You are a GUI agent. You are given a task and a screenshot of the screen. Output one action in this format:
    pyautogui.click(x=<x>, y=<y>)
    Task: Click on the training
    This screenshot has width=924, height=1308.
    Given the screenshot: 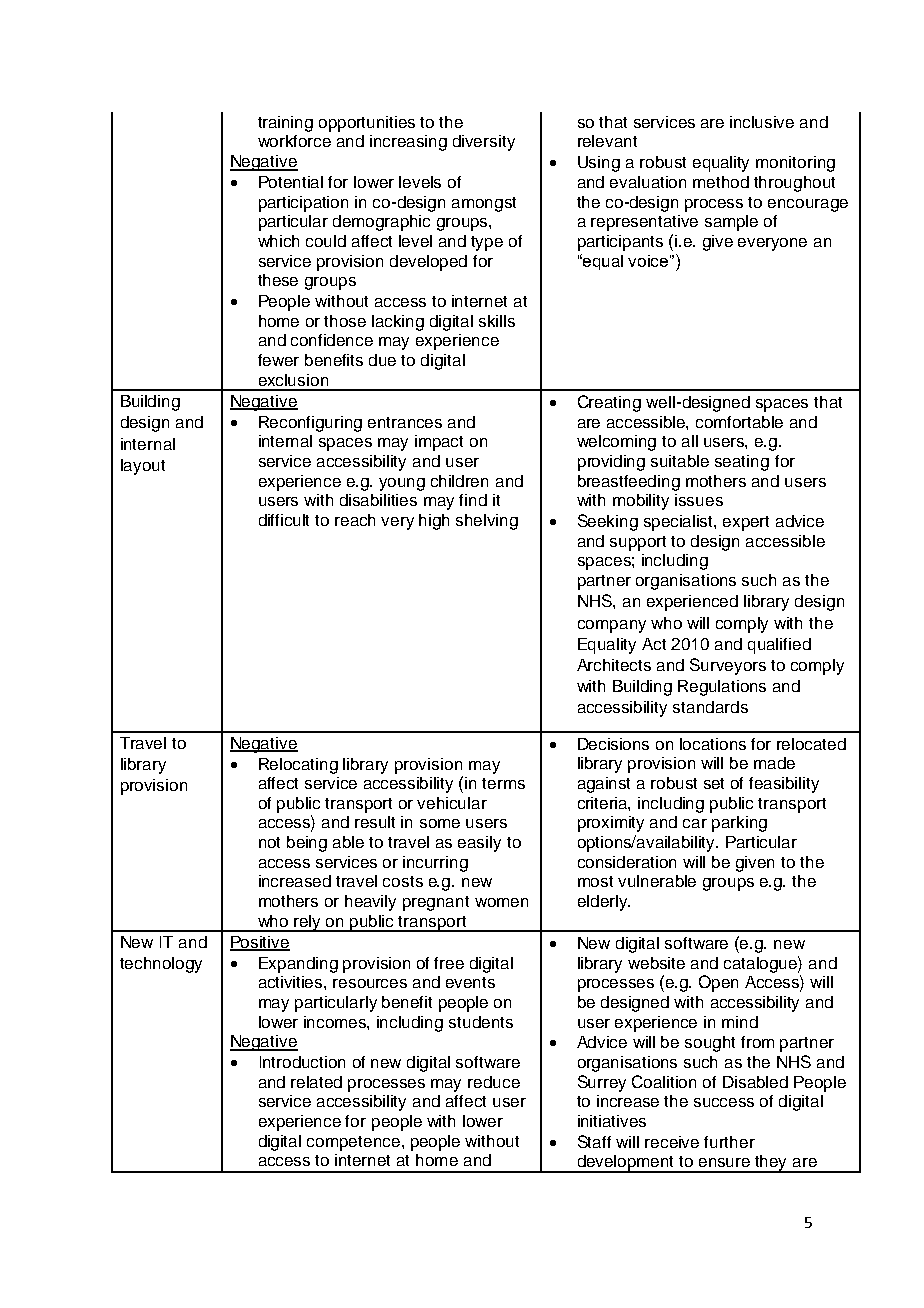 What is the action you would take?
    pyautogui.click(x=285, y=124)
